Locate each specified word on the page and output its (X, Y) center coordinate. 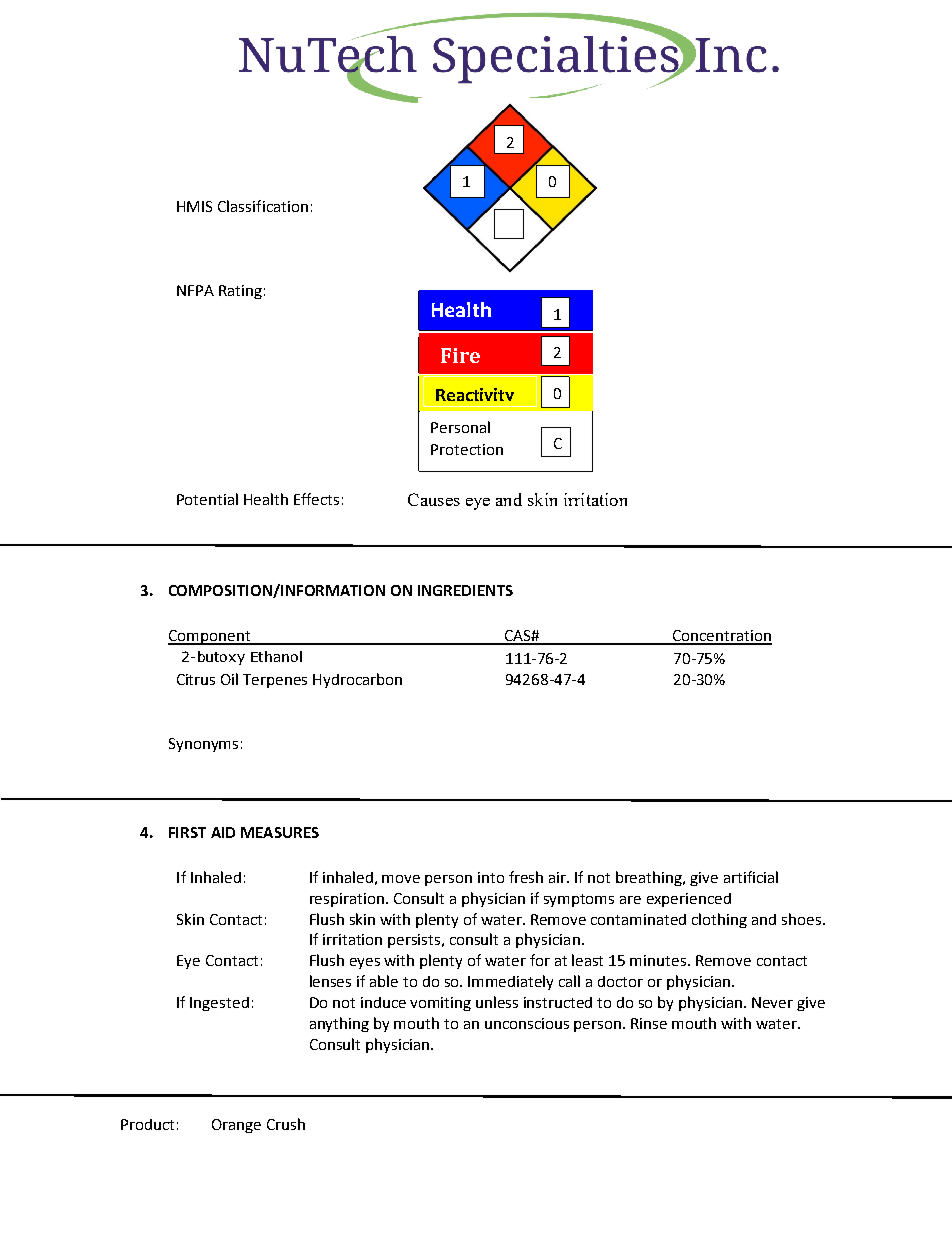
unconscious (527, 1023)
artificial (751, 877)
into (491, 877)
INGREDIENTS (465, 590)
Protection (467, 449)
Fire (460, 355)
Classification (263, 206)
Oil (229, 679)
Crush (286, 1124)
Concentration (721, 637)
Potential (207, 499)
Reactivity (475, 397)
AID (223, 832)
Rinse (649, 1023)
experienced (689, 900)
